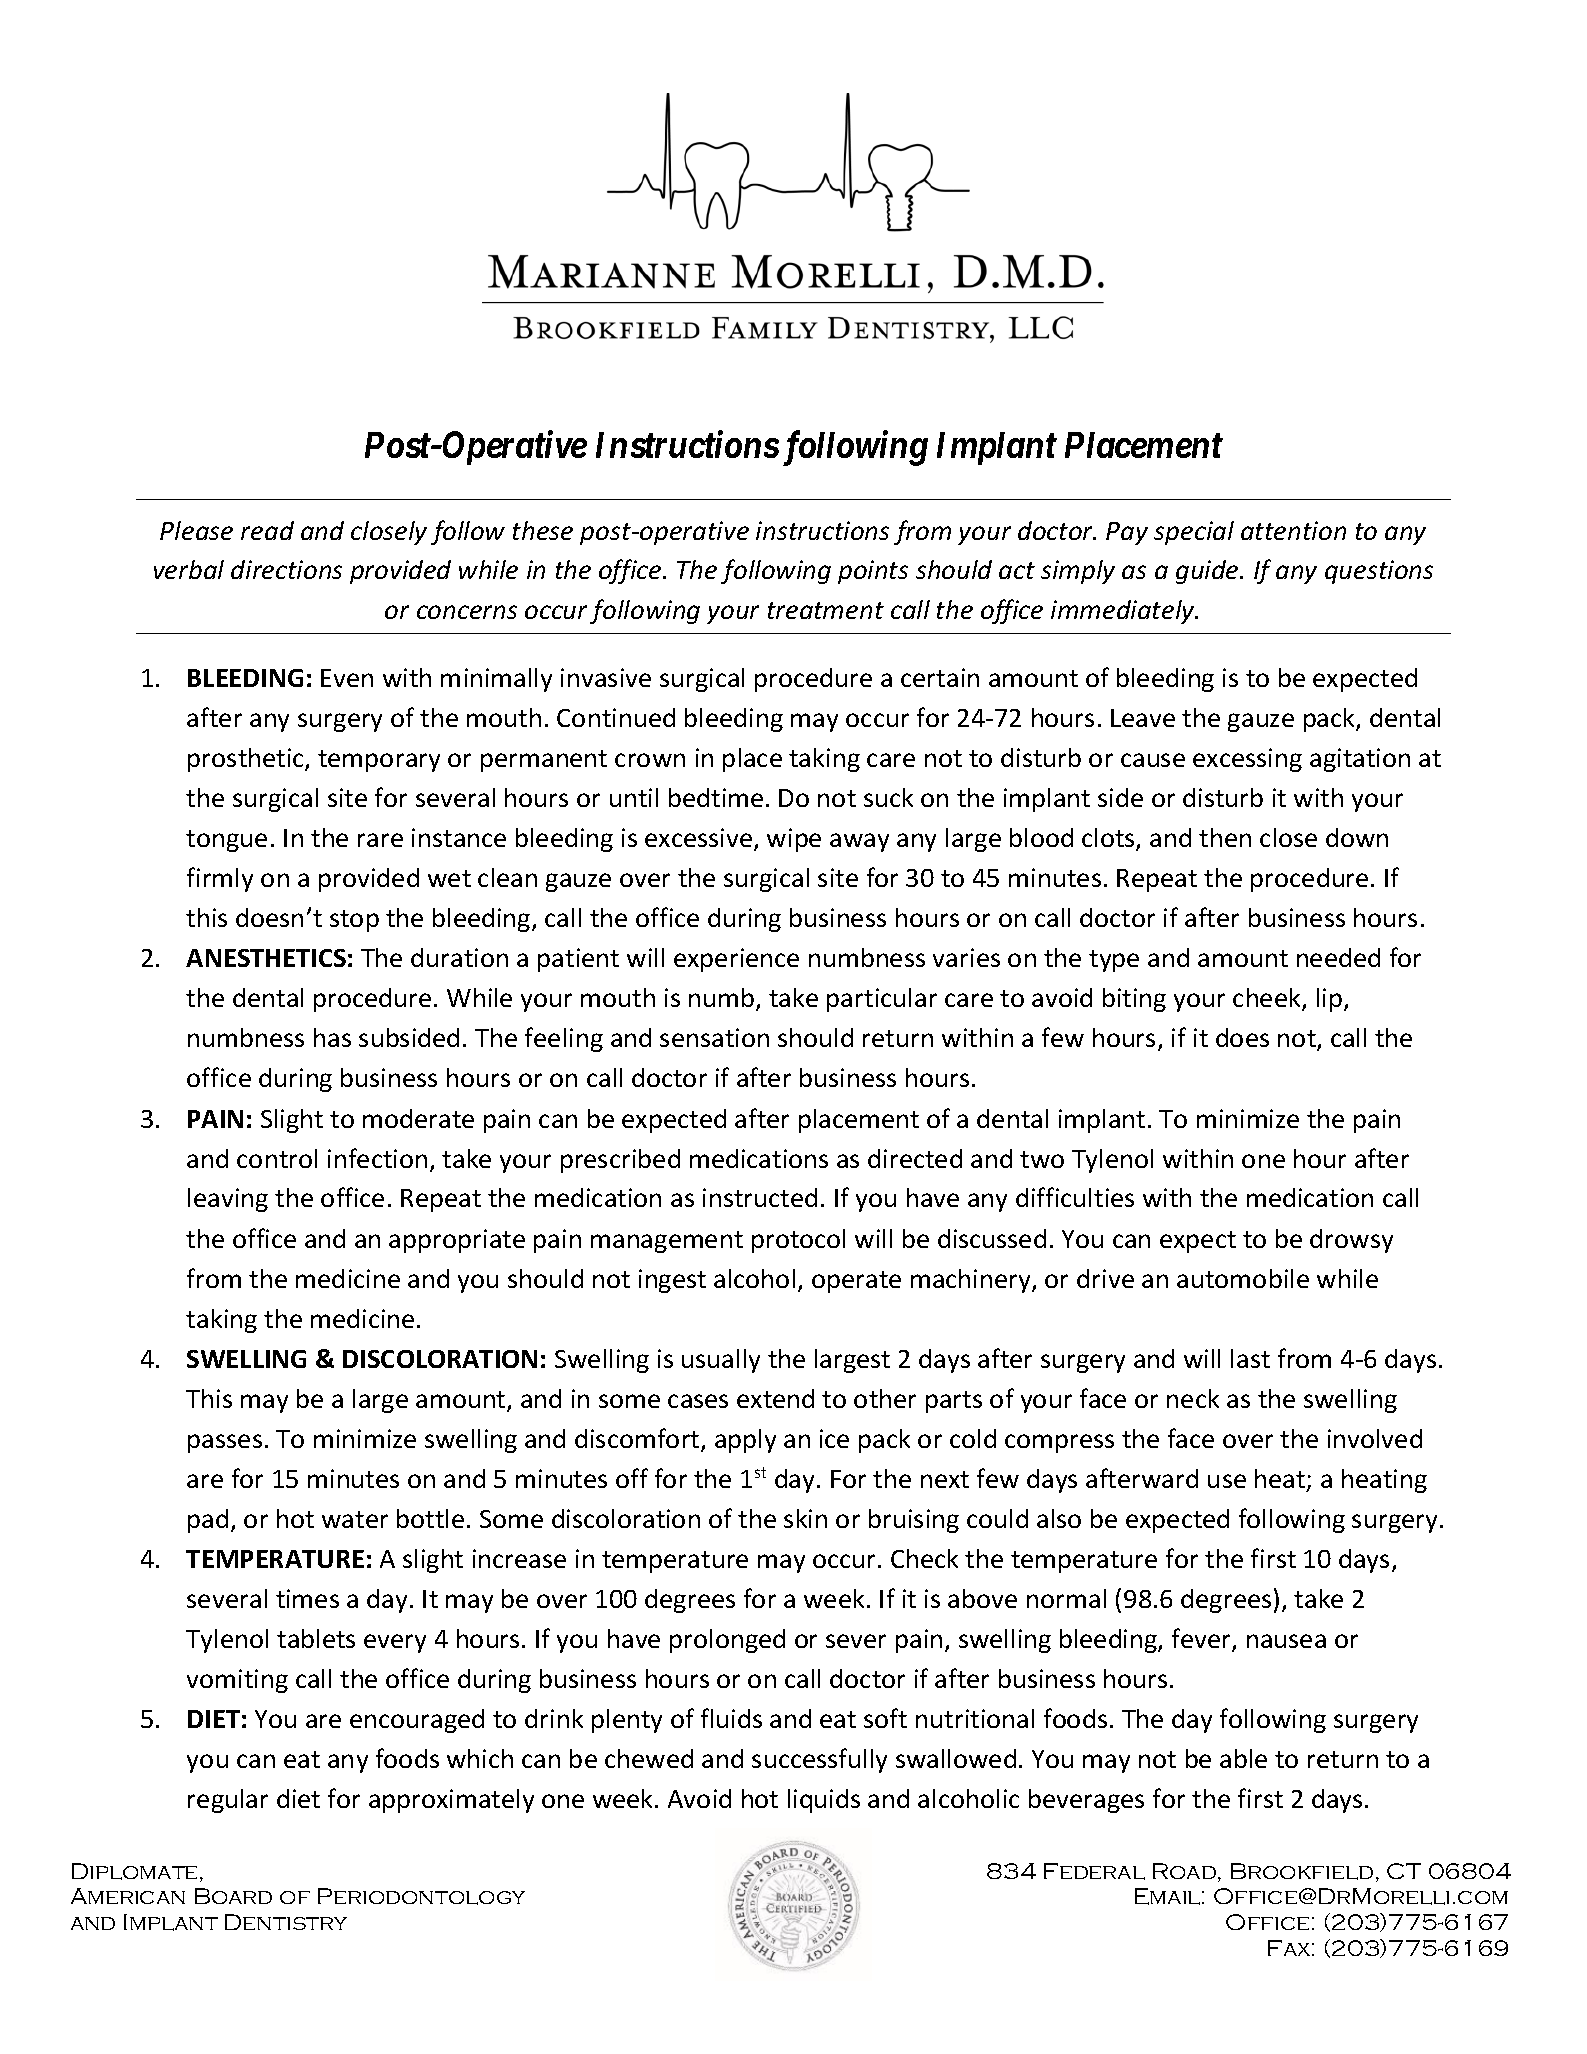  Describe the element at coordinates (332, 1037) in the screenshot. I see `has` at that location.
